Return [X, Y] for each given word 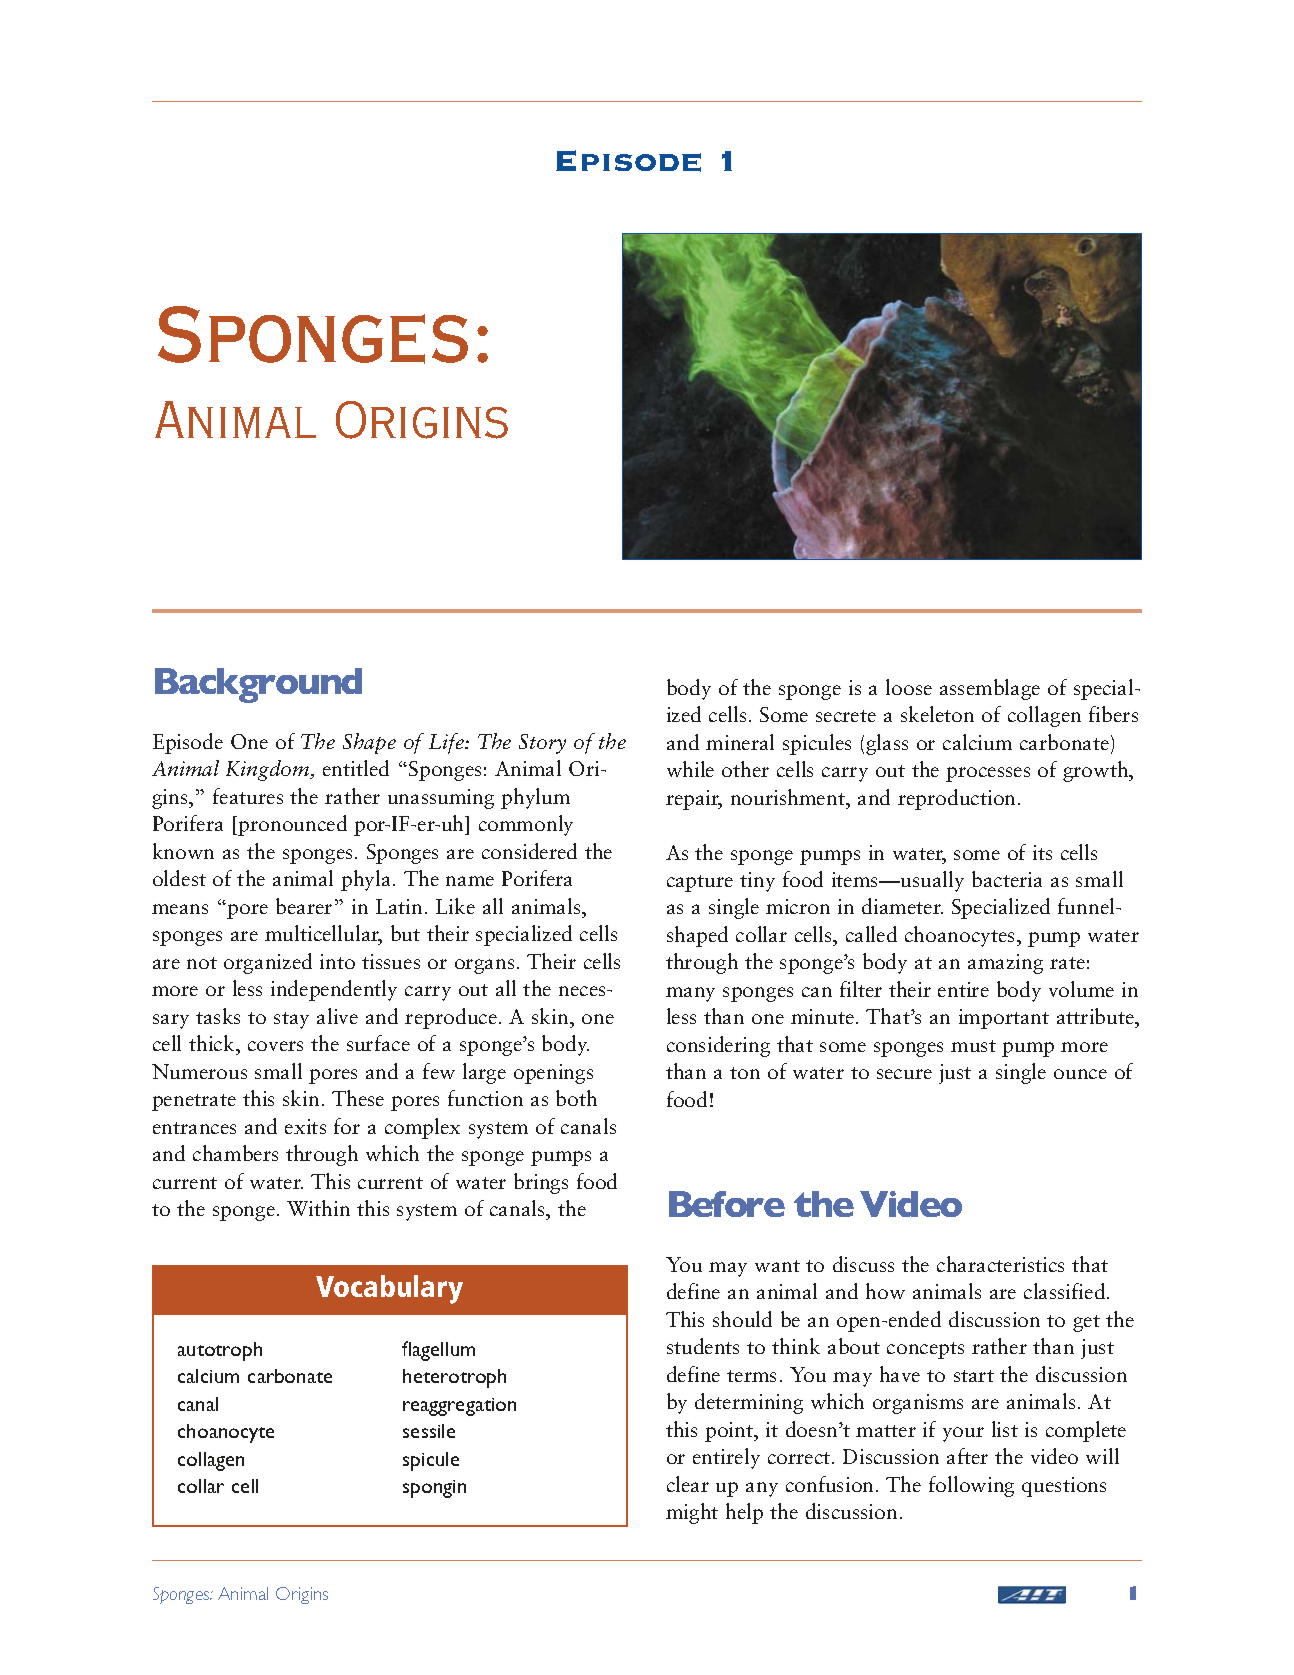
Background [258, 685]
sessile [429, 1431]
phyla [367, 880]
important [1004, 1019]
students [703, 1346]
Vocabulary [389, 1289]
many [690, 994]
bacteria [1007, 879]
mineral [740, 742]
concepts [925, 1350]
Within [318, 1208]
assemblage [990, 689]
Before [727, 1204]
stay [291, 1020]
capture [700, 883]
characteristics [1000, 1264]
